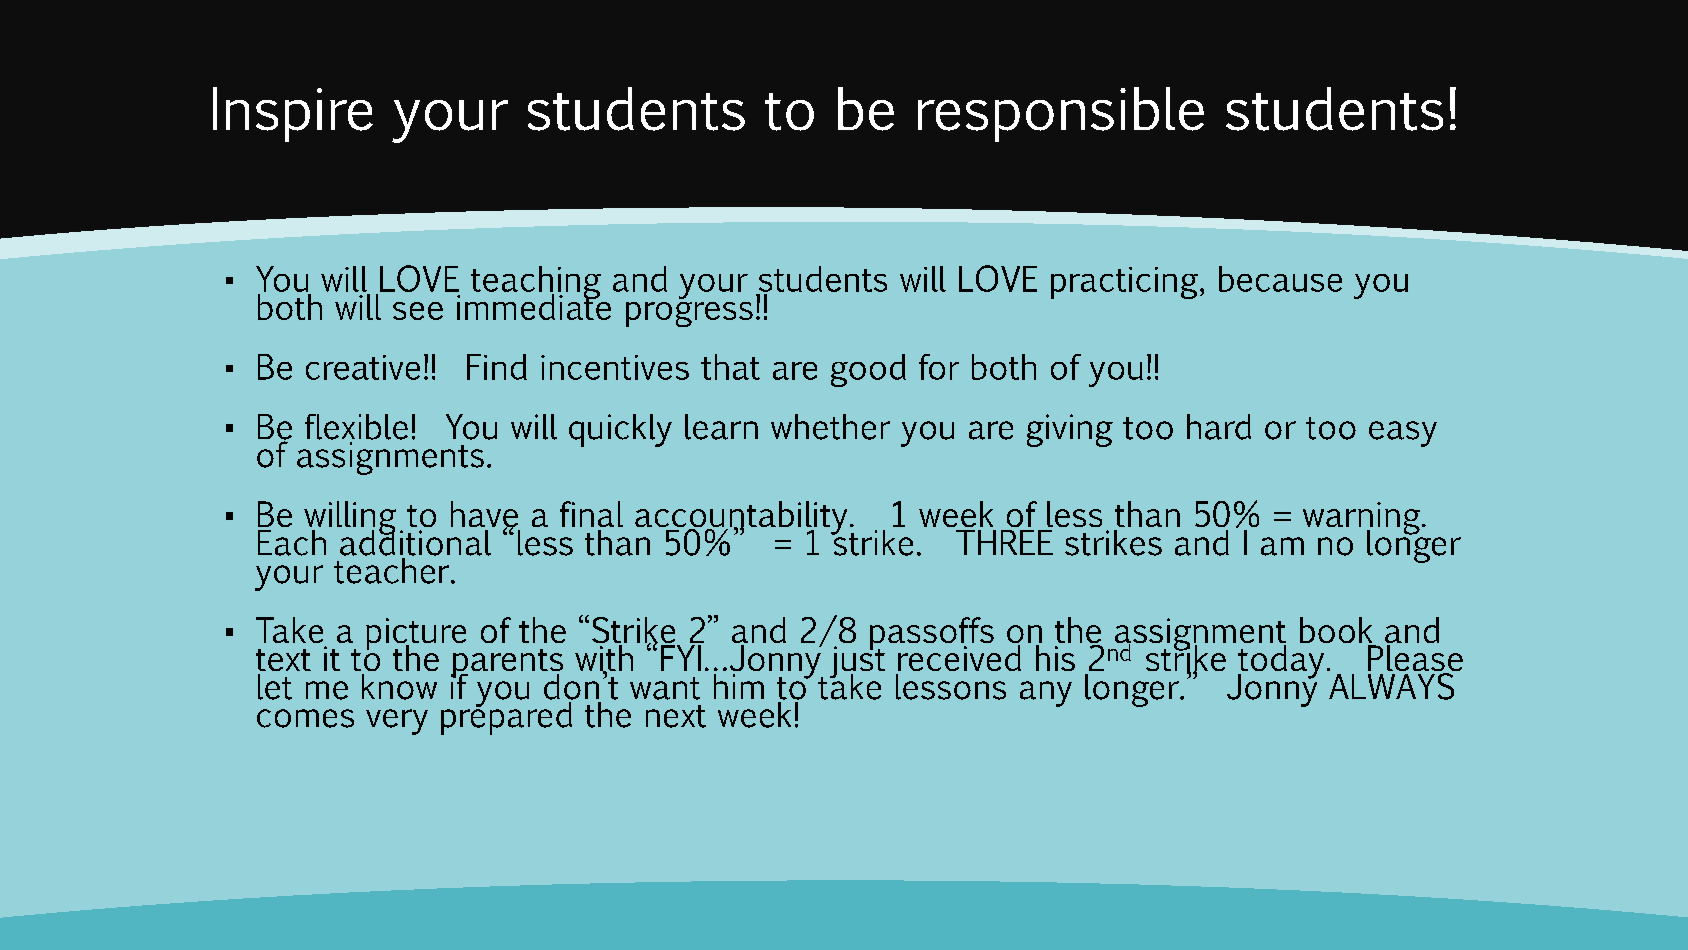 The image size is (1688, 950). Describe the element at coordinates (689, 314) in the page. I see `progress` at that location.
